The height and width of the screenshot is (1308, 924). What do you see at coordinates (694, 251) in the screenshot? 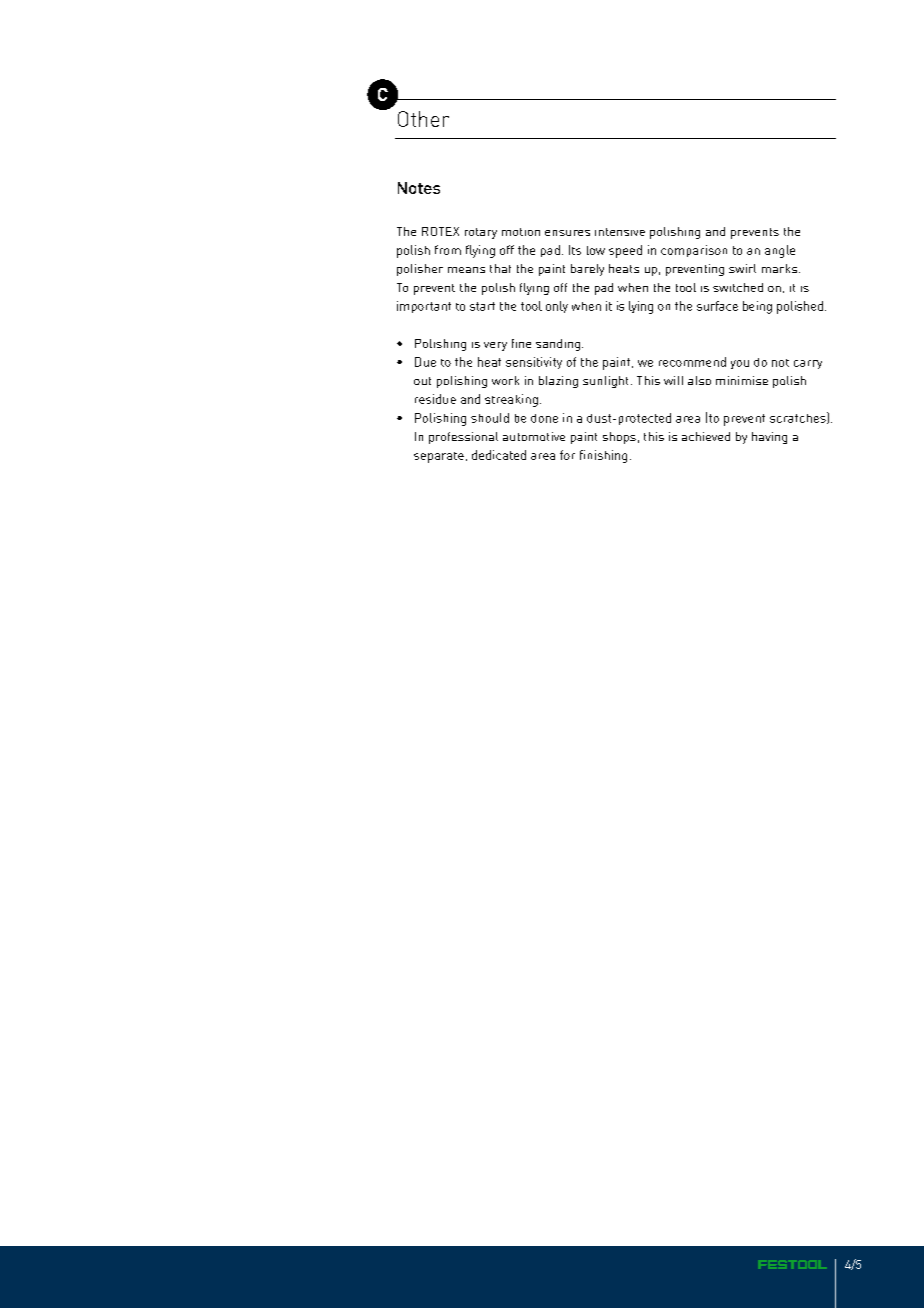
I see `comparison` at bounding box center [694, 251].
